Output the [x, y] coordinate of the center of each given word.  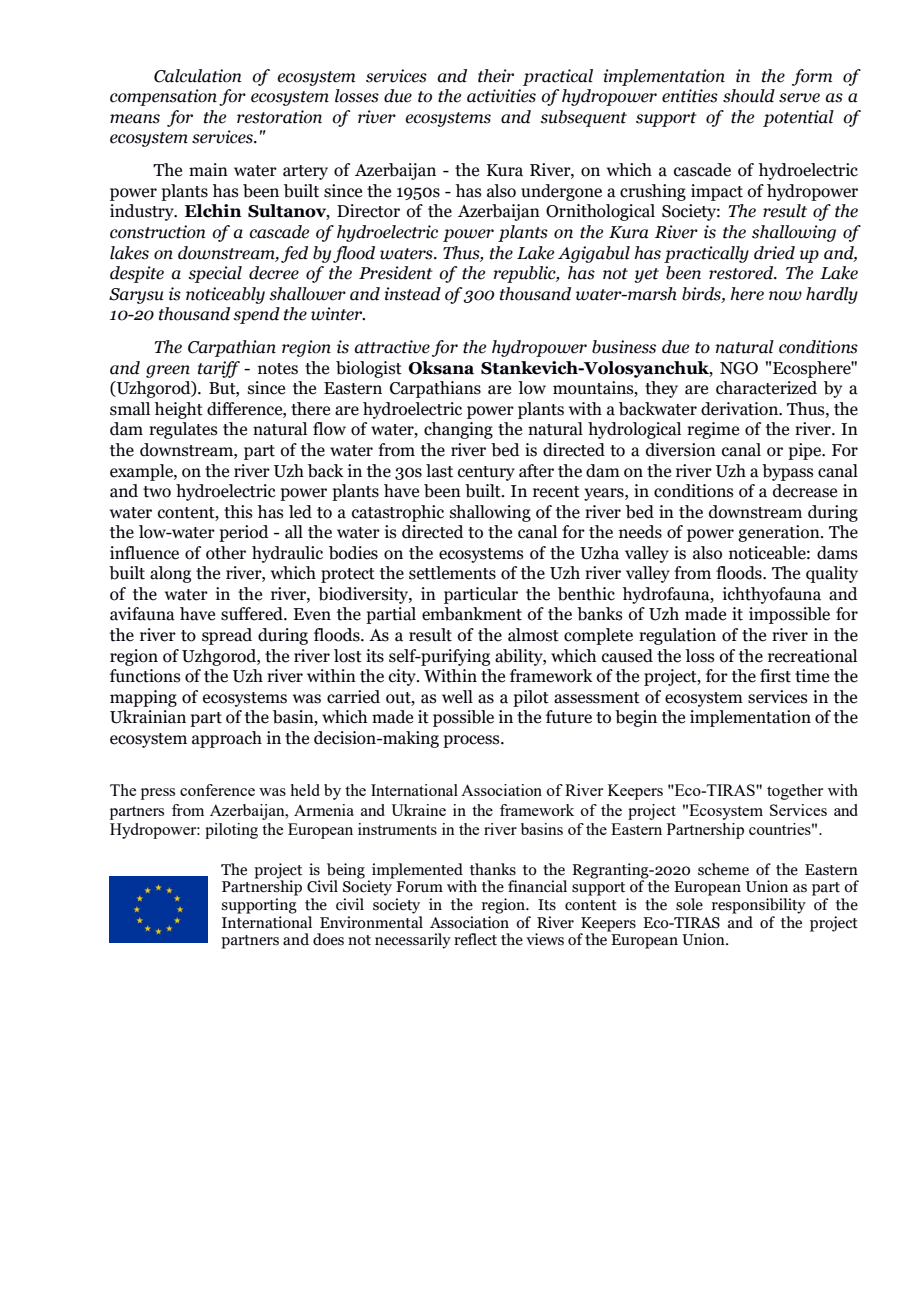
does [328, 939]
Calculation [197, 76]
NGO [739, 368]
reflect [475, 939]
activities [501, 96]
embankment [472, 614]
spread [227, 636]
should [749, 96]
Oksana [441, 368]
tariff [219, 369]
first [775, 676]
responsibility [759, 906]
